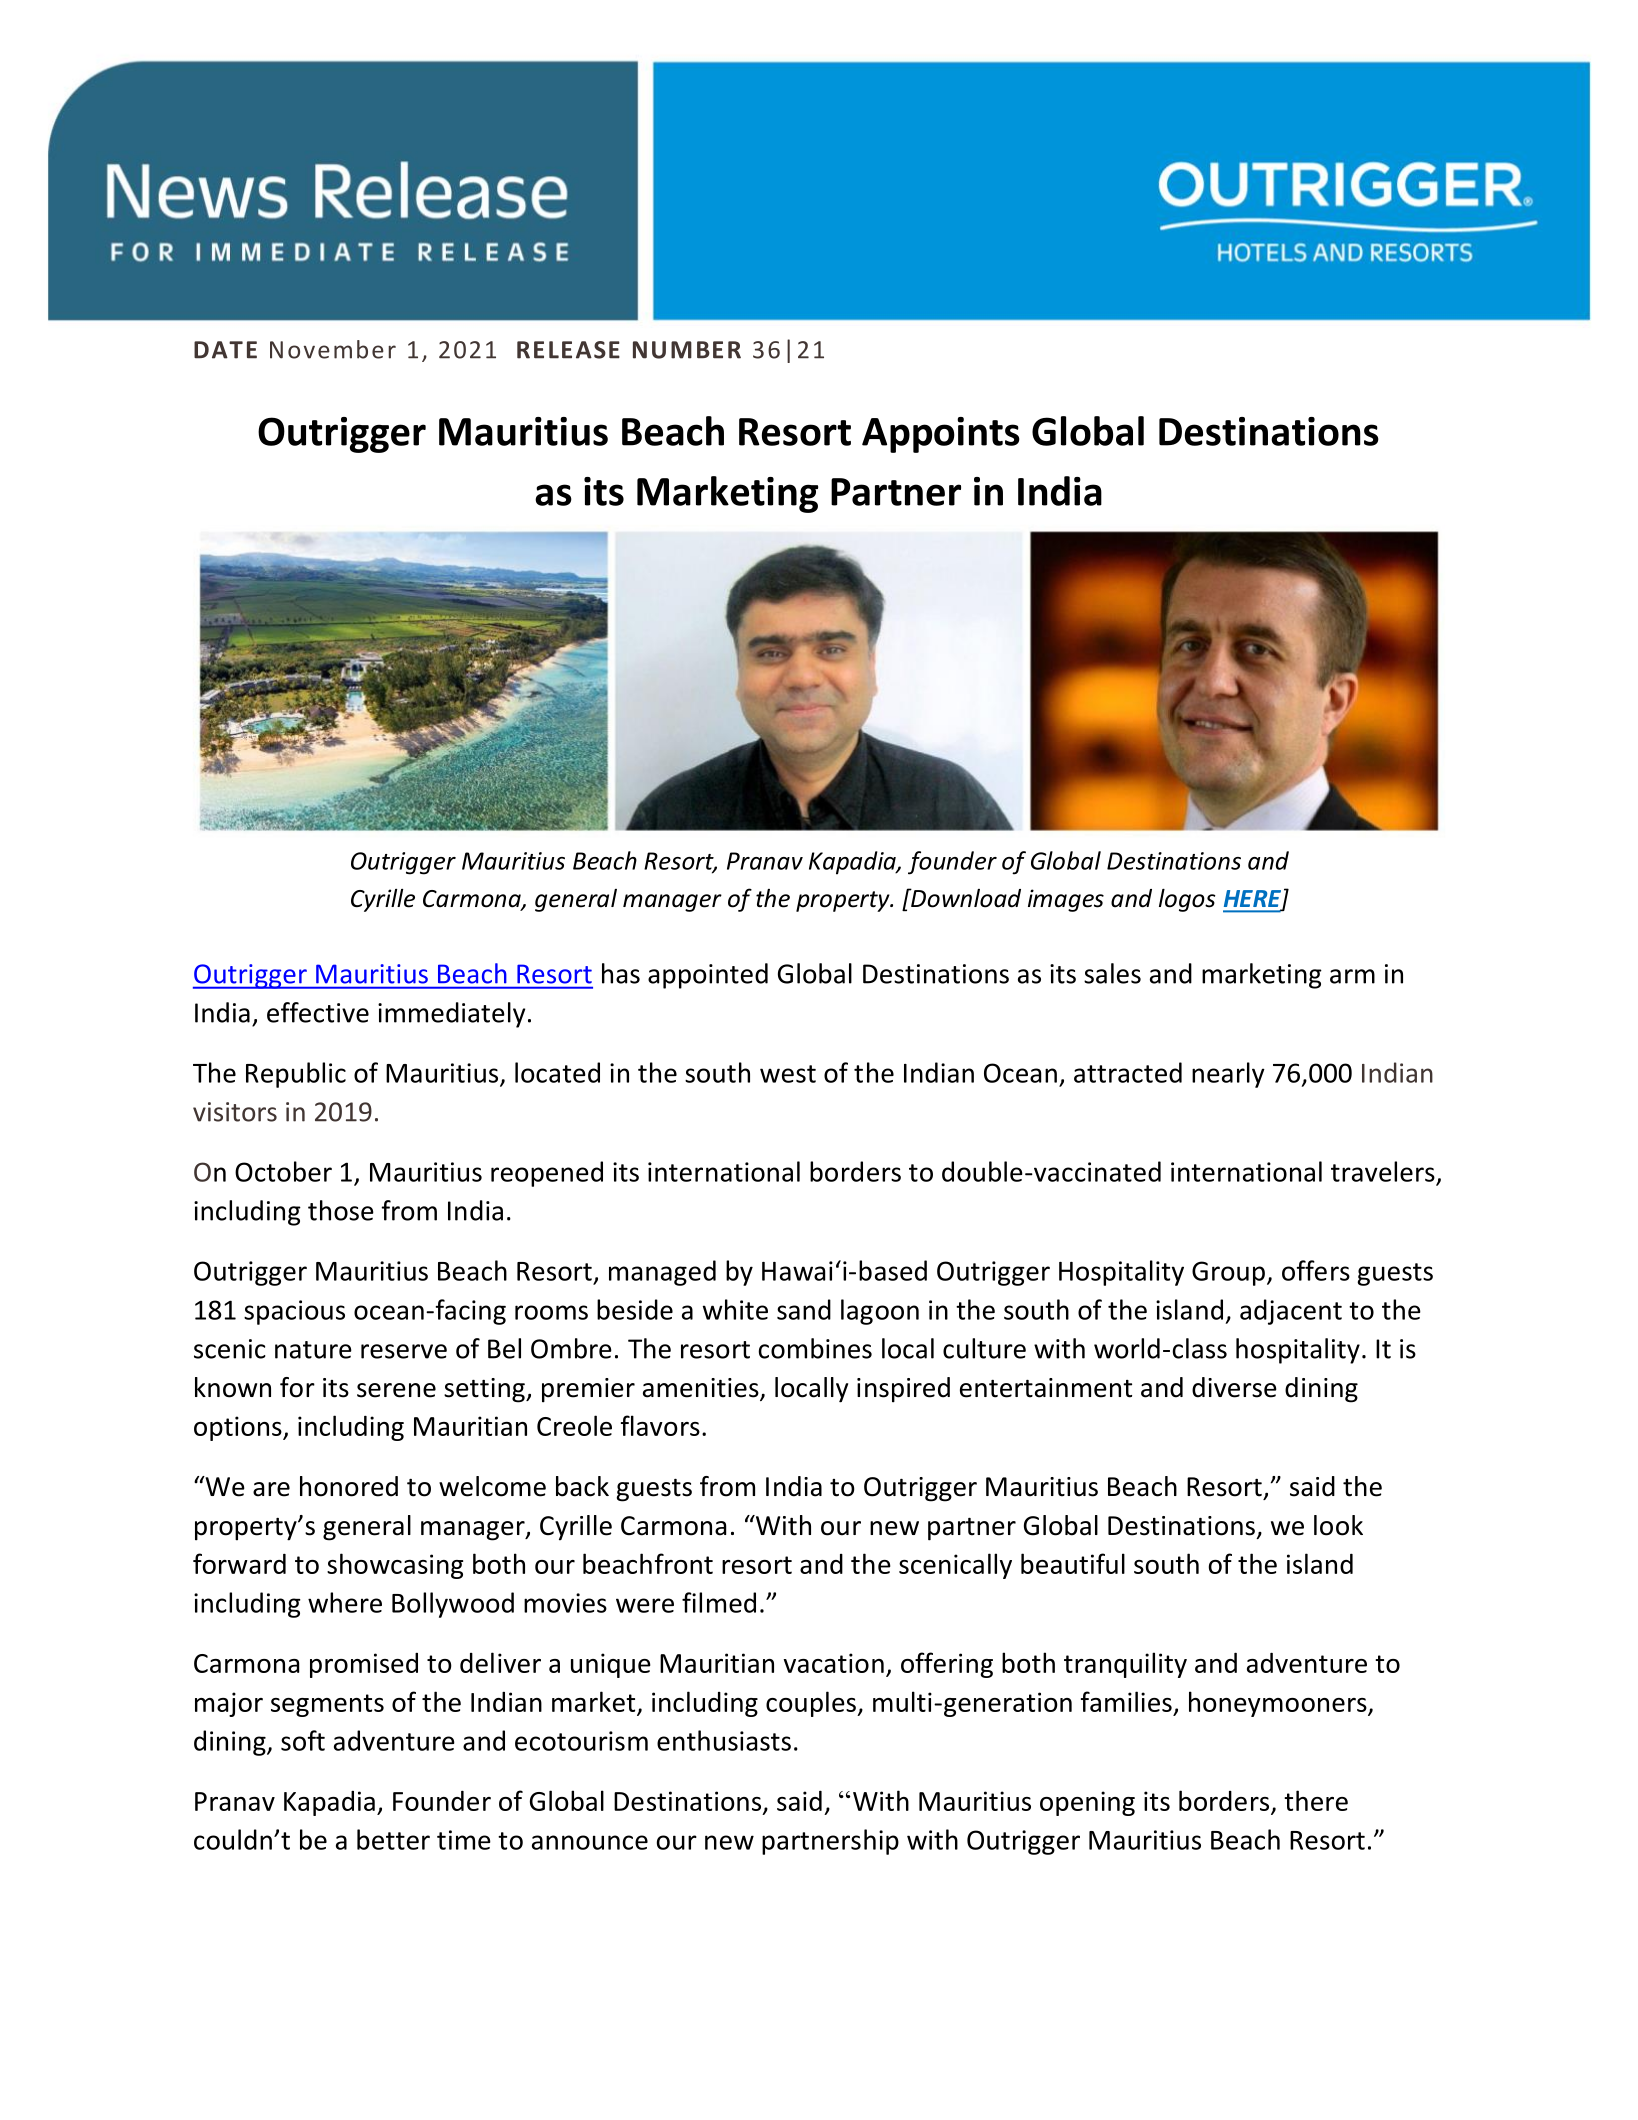 Image resolution: width=1638 pixels, height=2120 pixels. I want to click on Download, so click(965, 898).
